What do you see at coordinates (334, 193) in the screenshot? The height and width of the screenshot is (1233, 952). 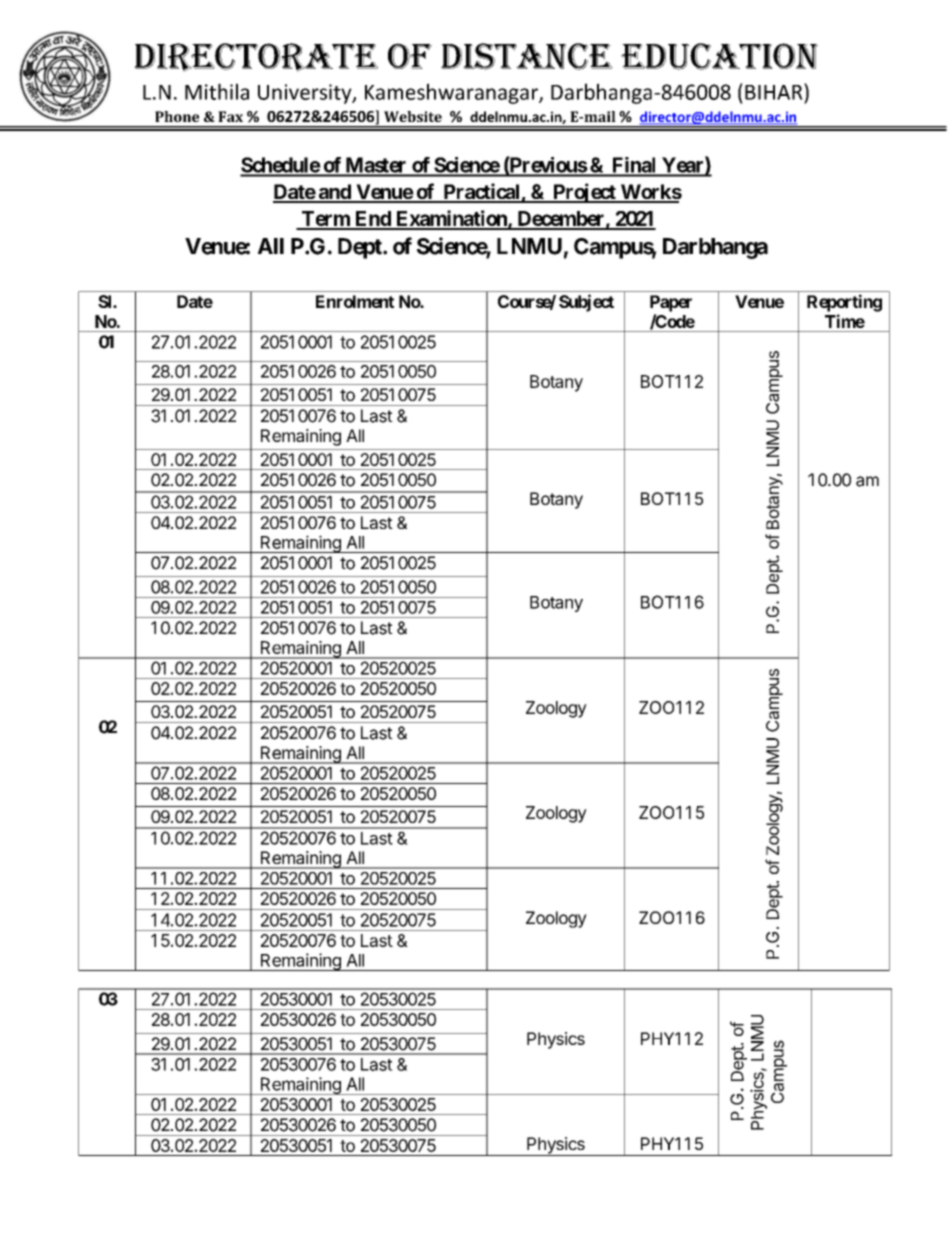 I see `and` at bounding box center [334, 193].
